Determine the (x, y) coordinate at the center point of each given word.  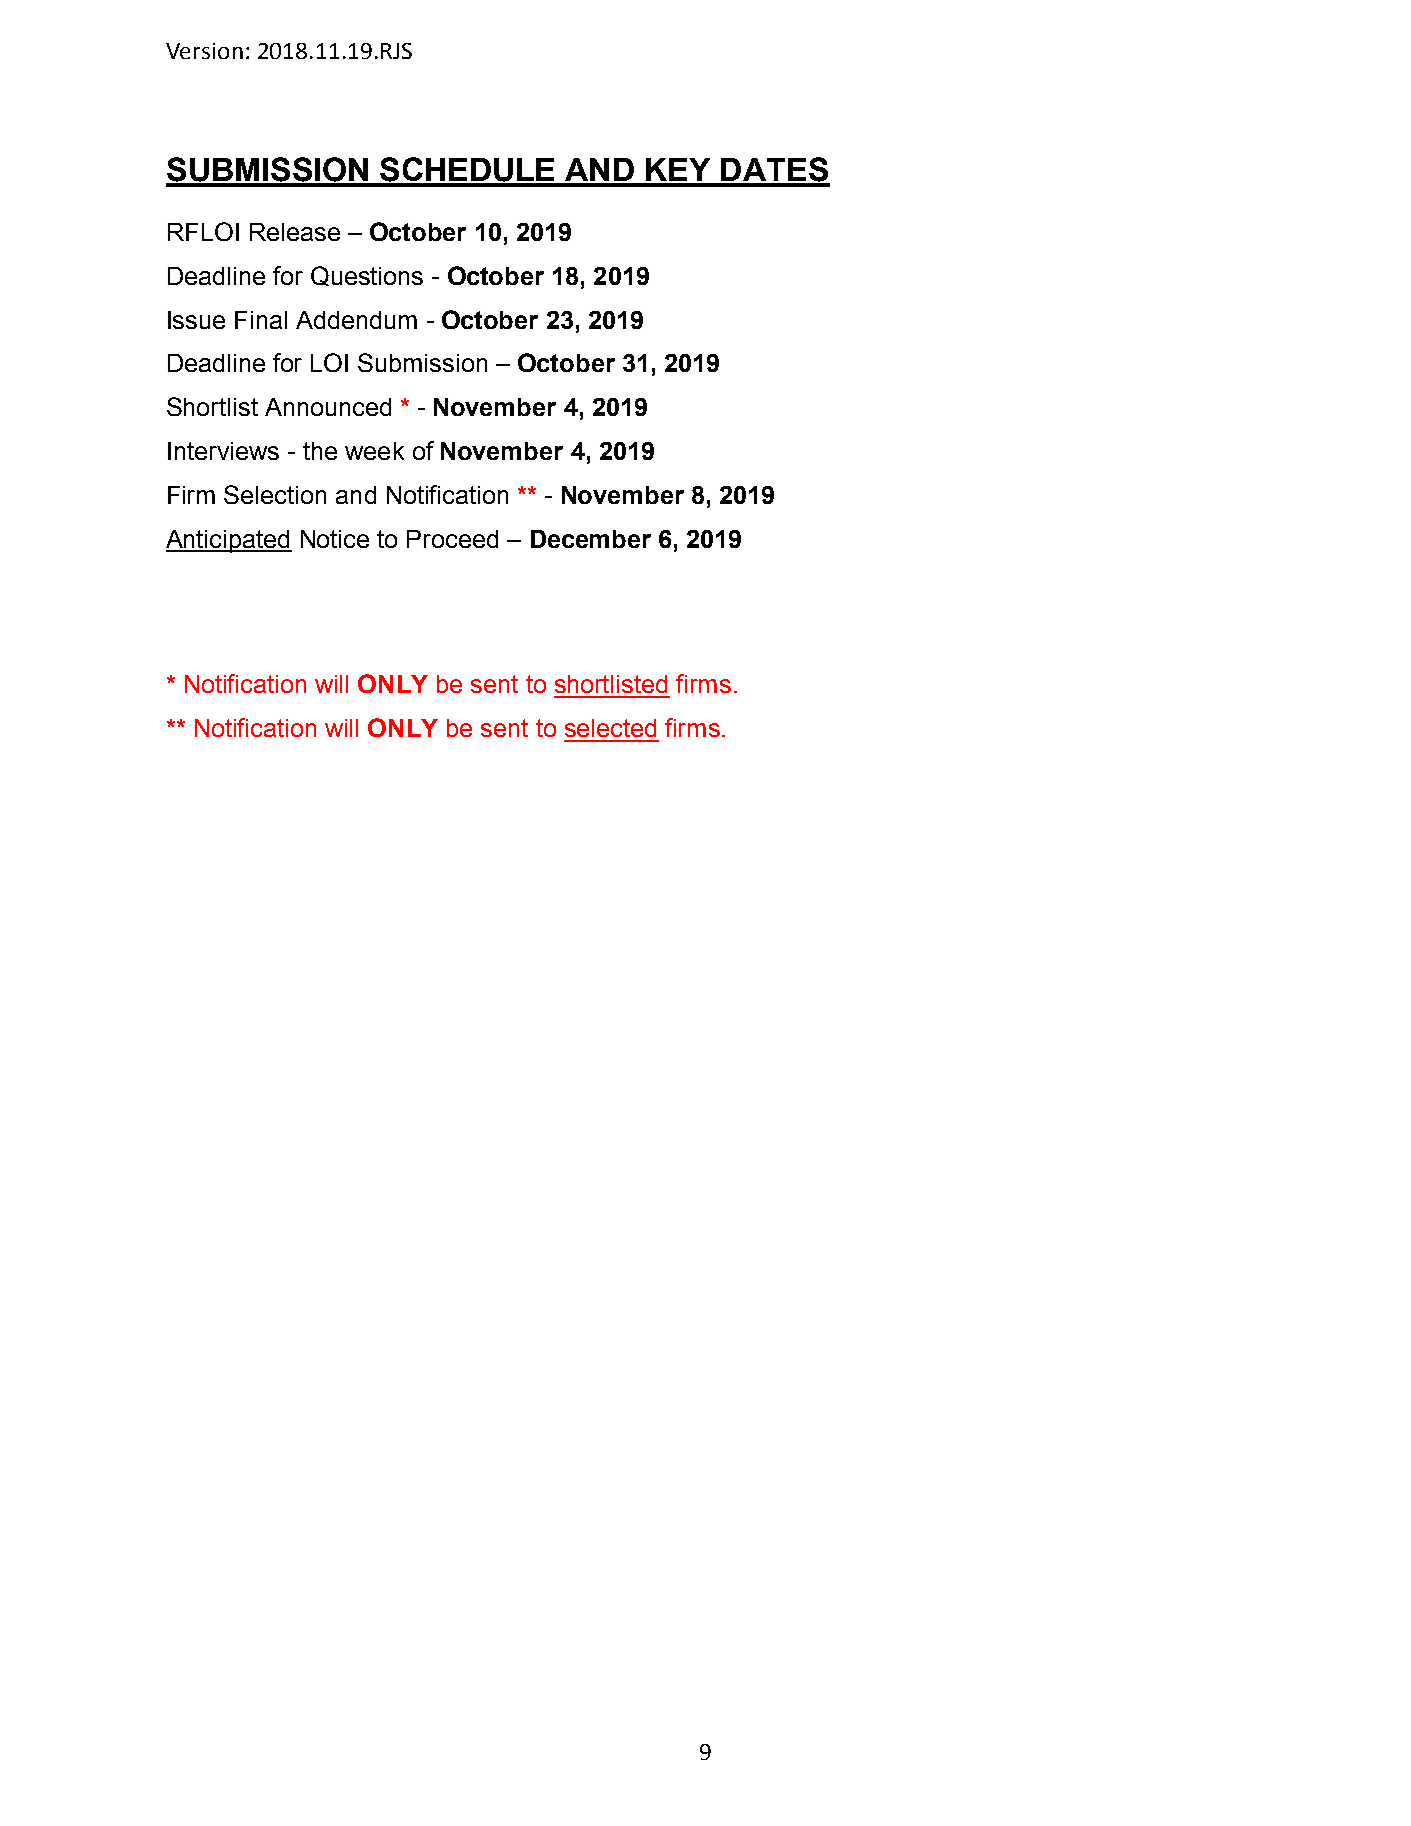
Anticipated (229, 541)
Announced (328, 407)
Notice (335, 539)
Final (261, 320)
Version (204, 51)
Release (295, 232)
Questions (367, 276)
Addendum (356, 320)
